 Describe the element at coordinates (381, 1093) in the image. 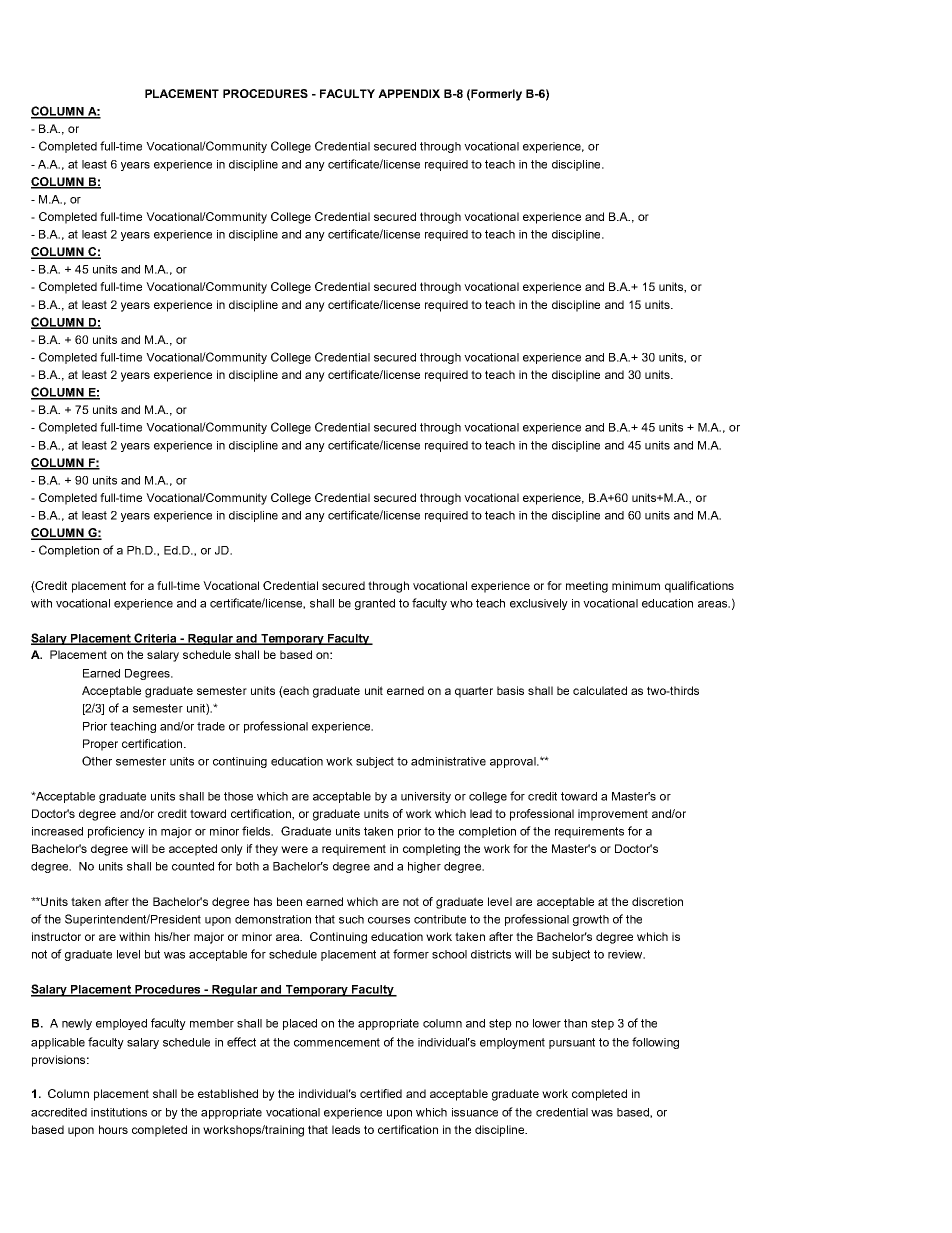

I see `certified` at that location.
